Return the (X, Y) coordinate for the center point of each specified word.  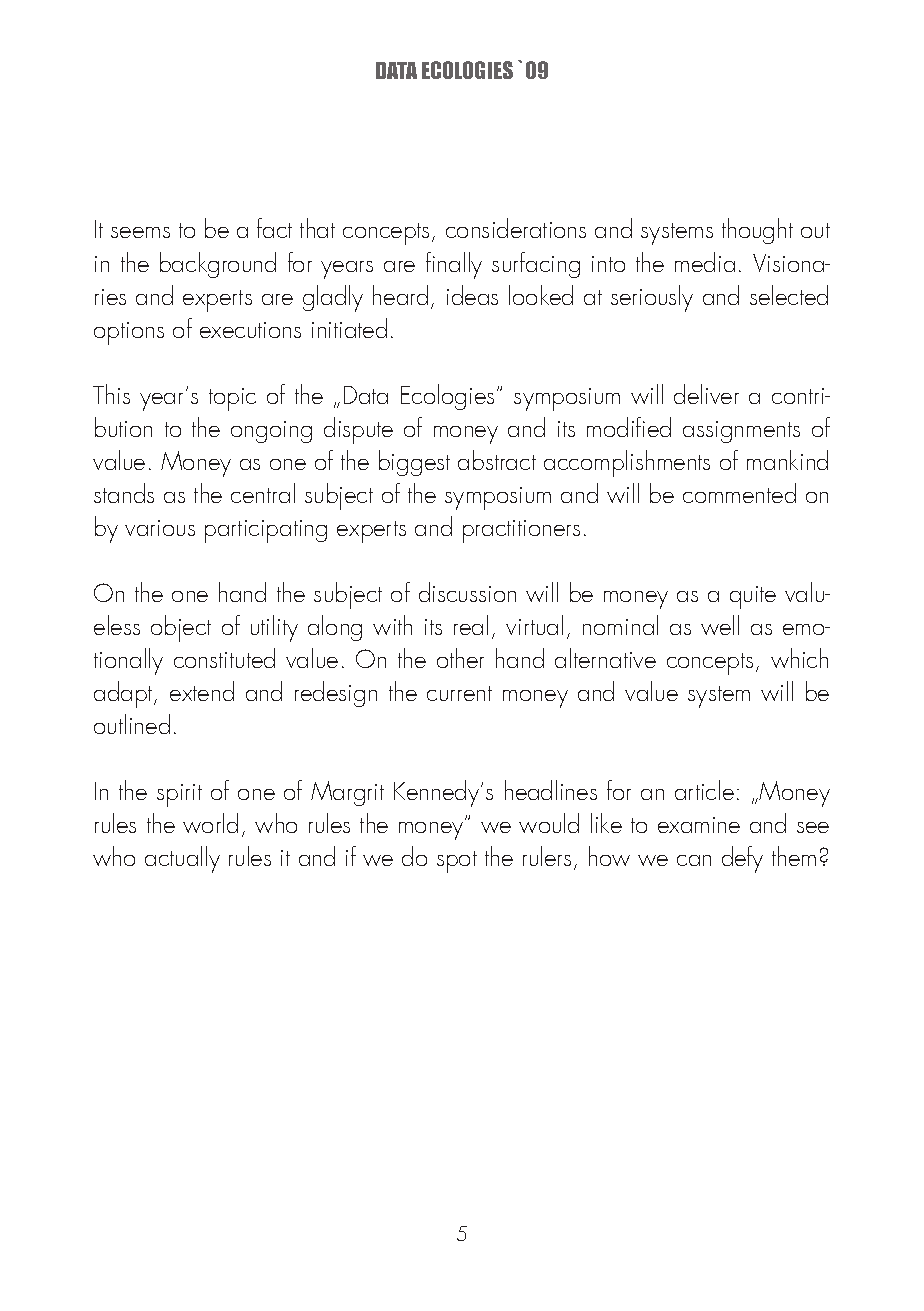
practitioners (521, 531)
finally (454, 265)
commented (739, 493)
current (459, 693)
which (799, 658)
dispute (358, 430)
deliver (706, 394)
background (218, 265)
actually (182, 859)
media (705, 262)
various (160, 528)
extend (202, 691)
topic (232, 399)
